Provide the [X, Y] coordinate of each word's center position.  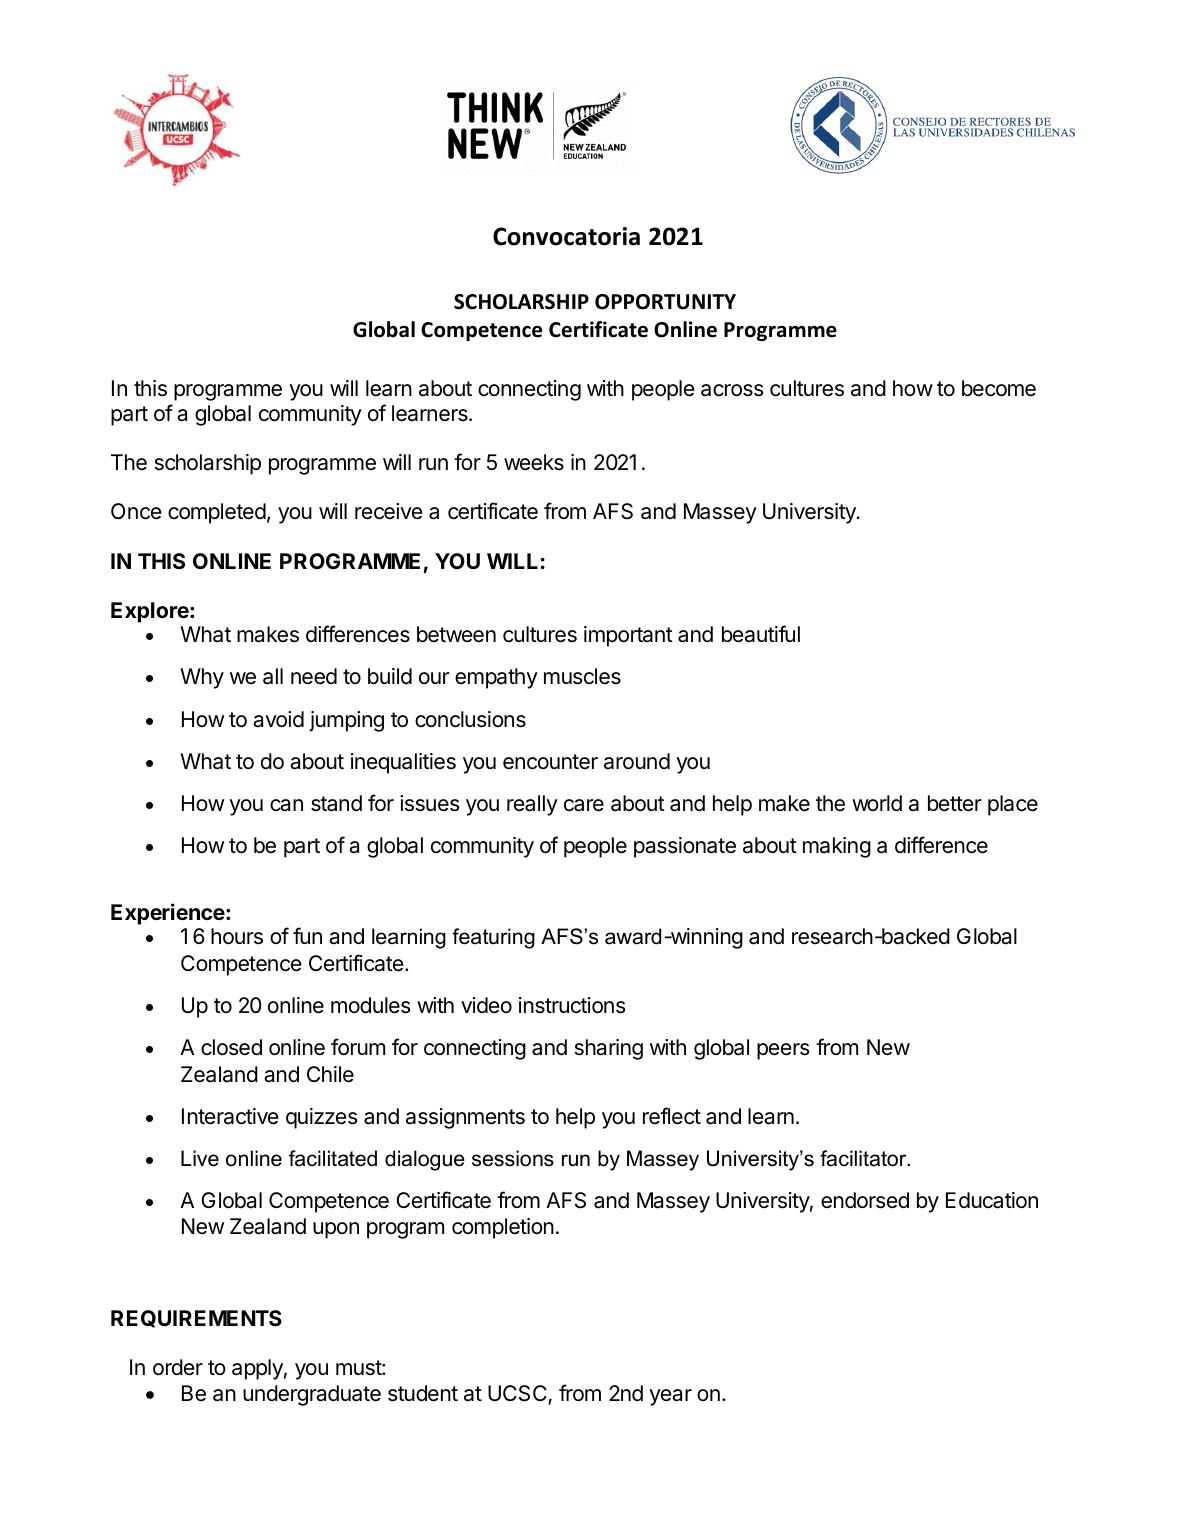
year [670, 1397]
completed [217, 513]
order [178, 1367]
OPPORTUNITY [665, 302]
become [999, 388]
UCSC [518, 1394]
